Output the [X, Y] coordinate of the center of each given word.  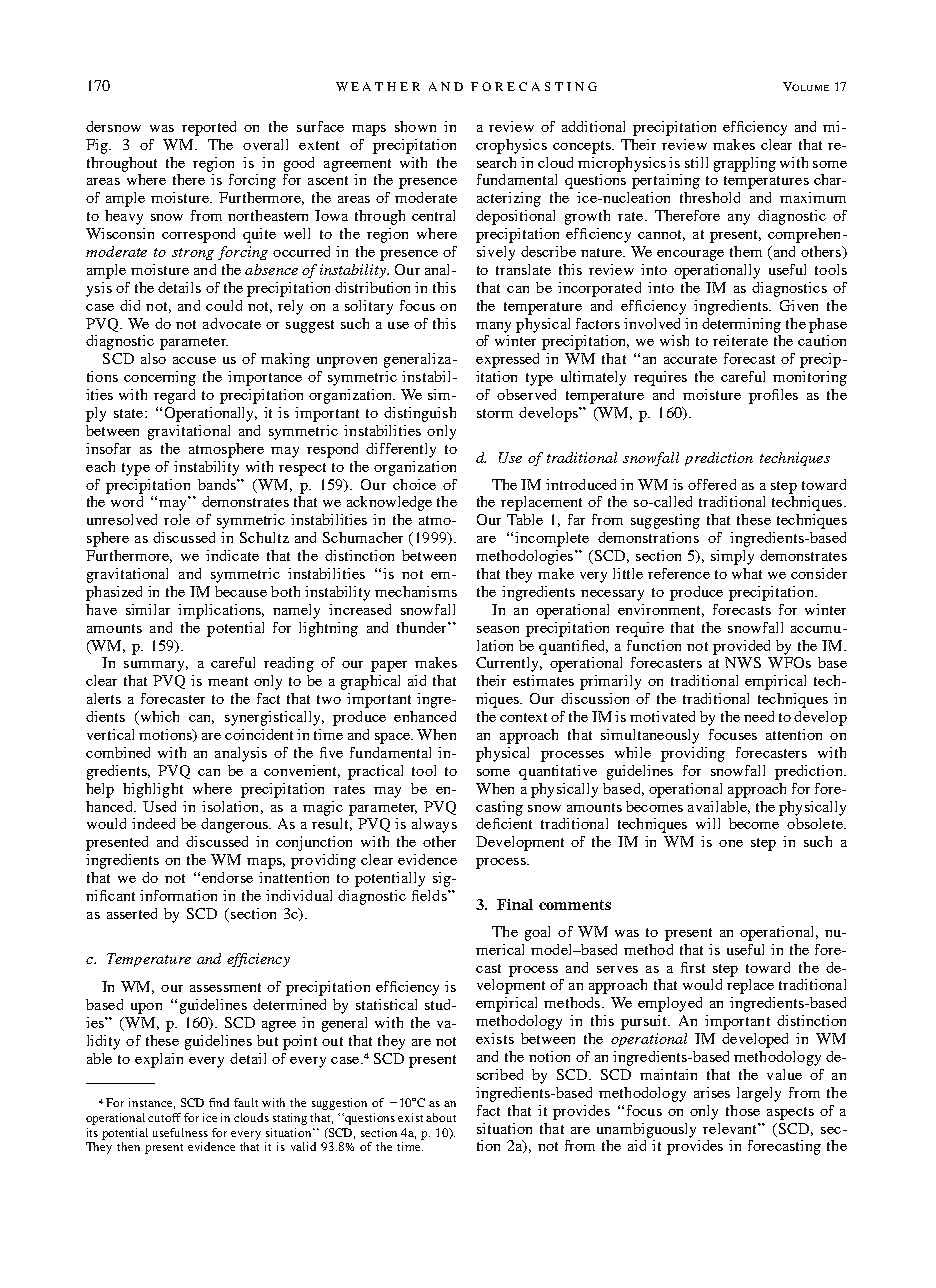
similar [148, 609]
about [441, 1117]
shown [415, 126]
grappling [745, 164]
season [498, 629]
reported [209, 128]
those [743, 1110]
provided [741, 647]
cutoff [164, 1117]
